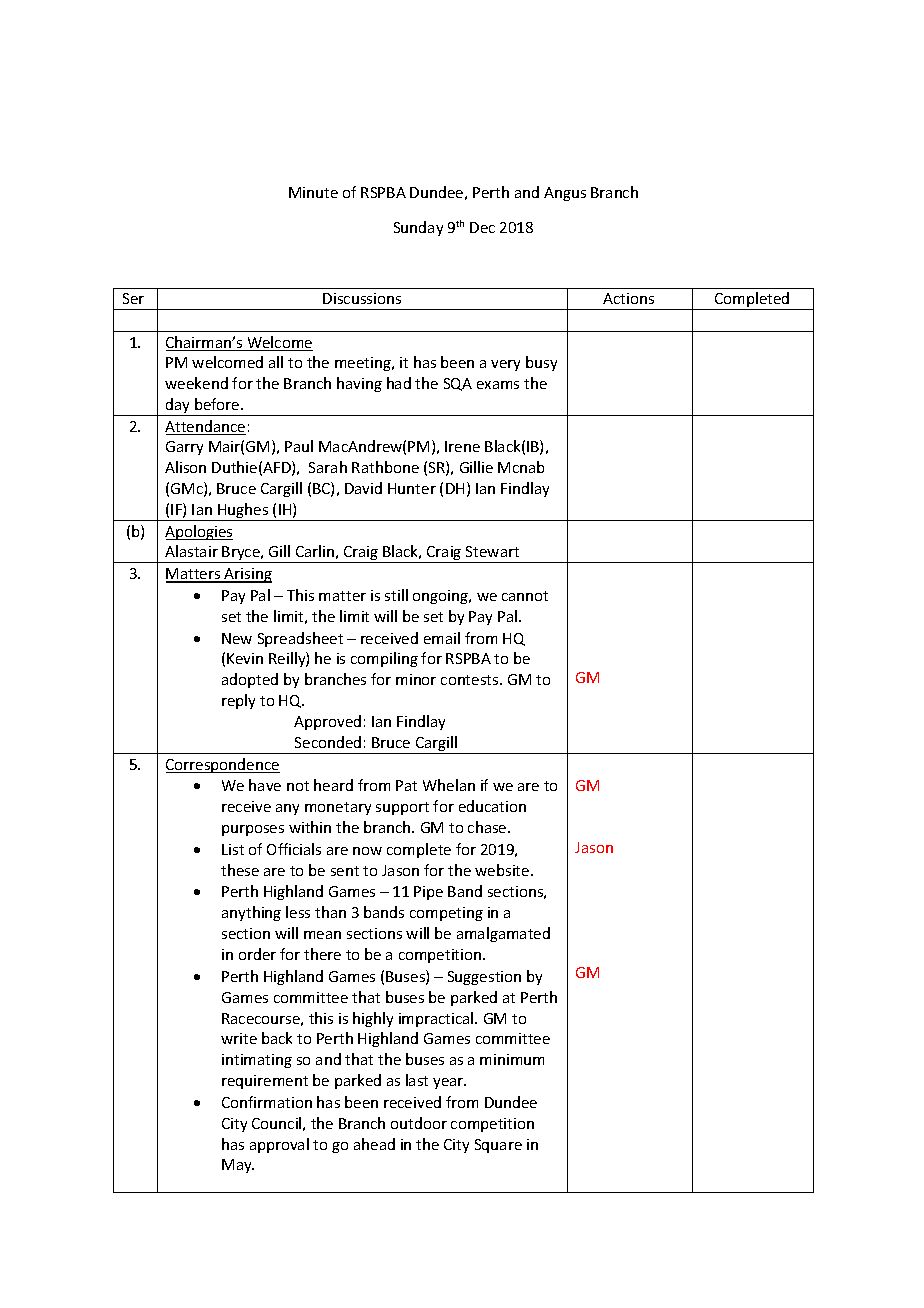  I want to click on Sunday, so click(418, 228).
